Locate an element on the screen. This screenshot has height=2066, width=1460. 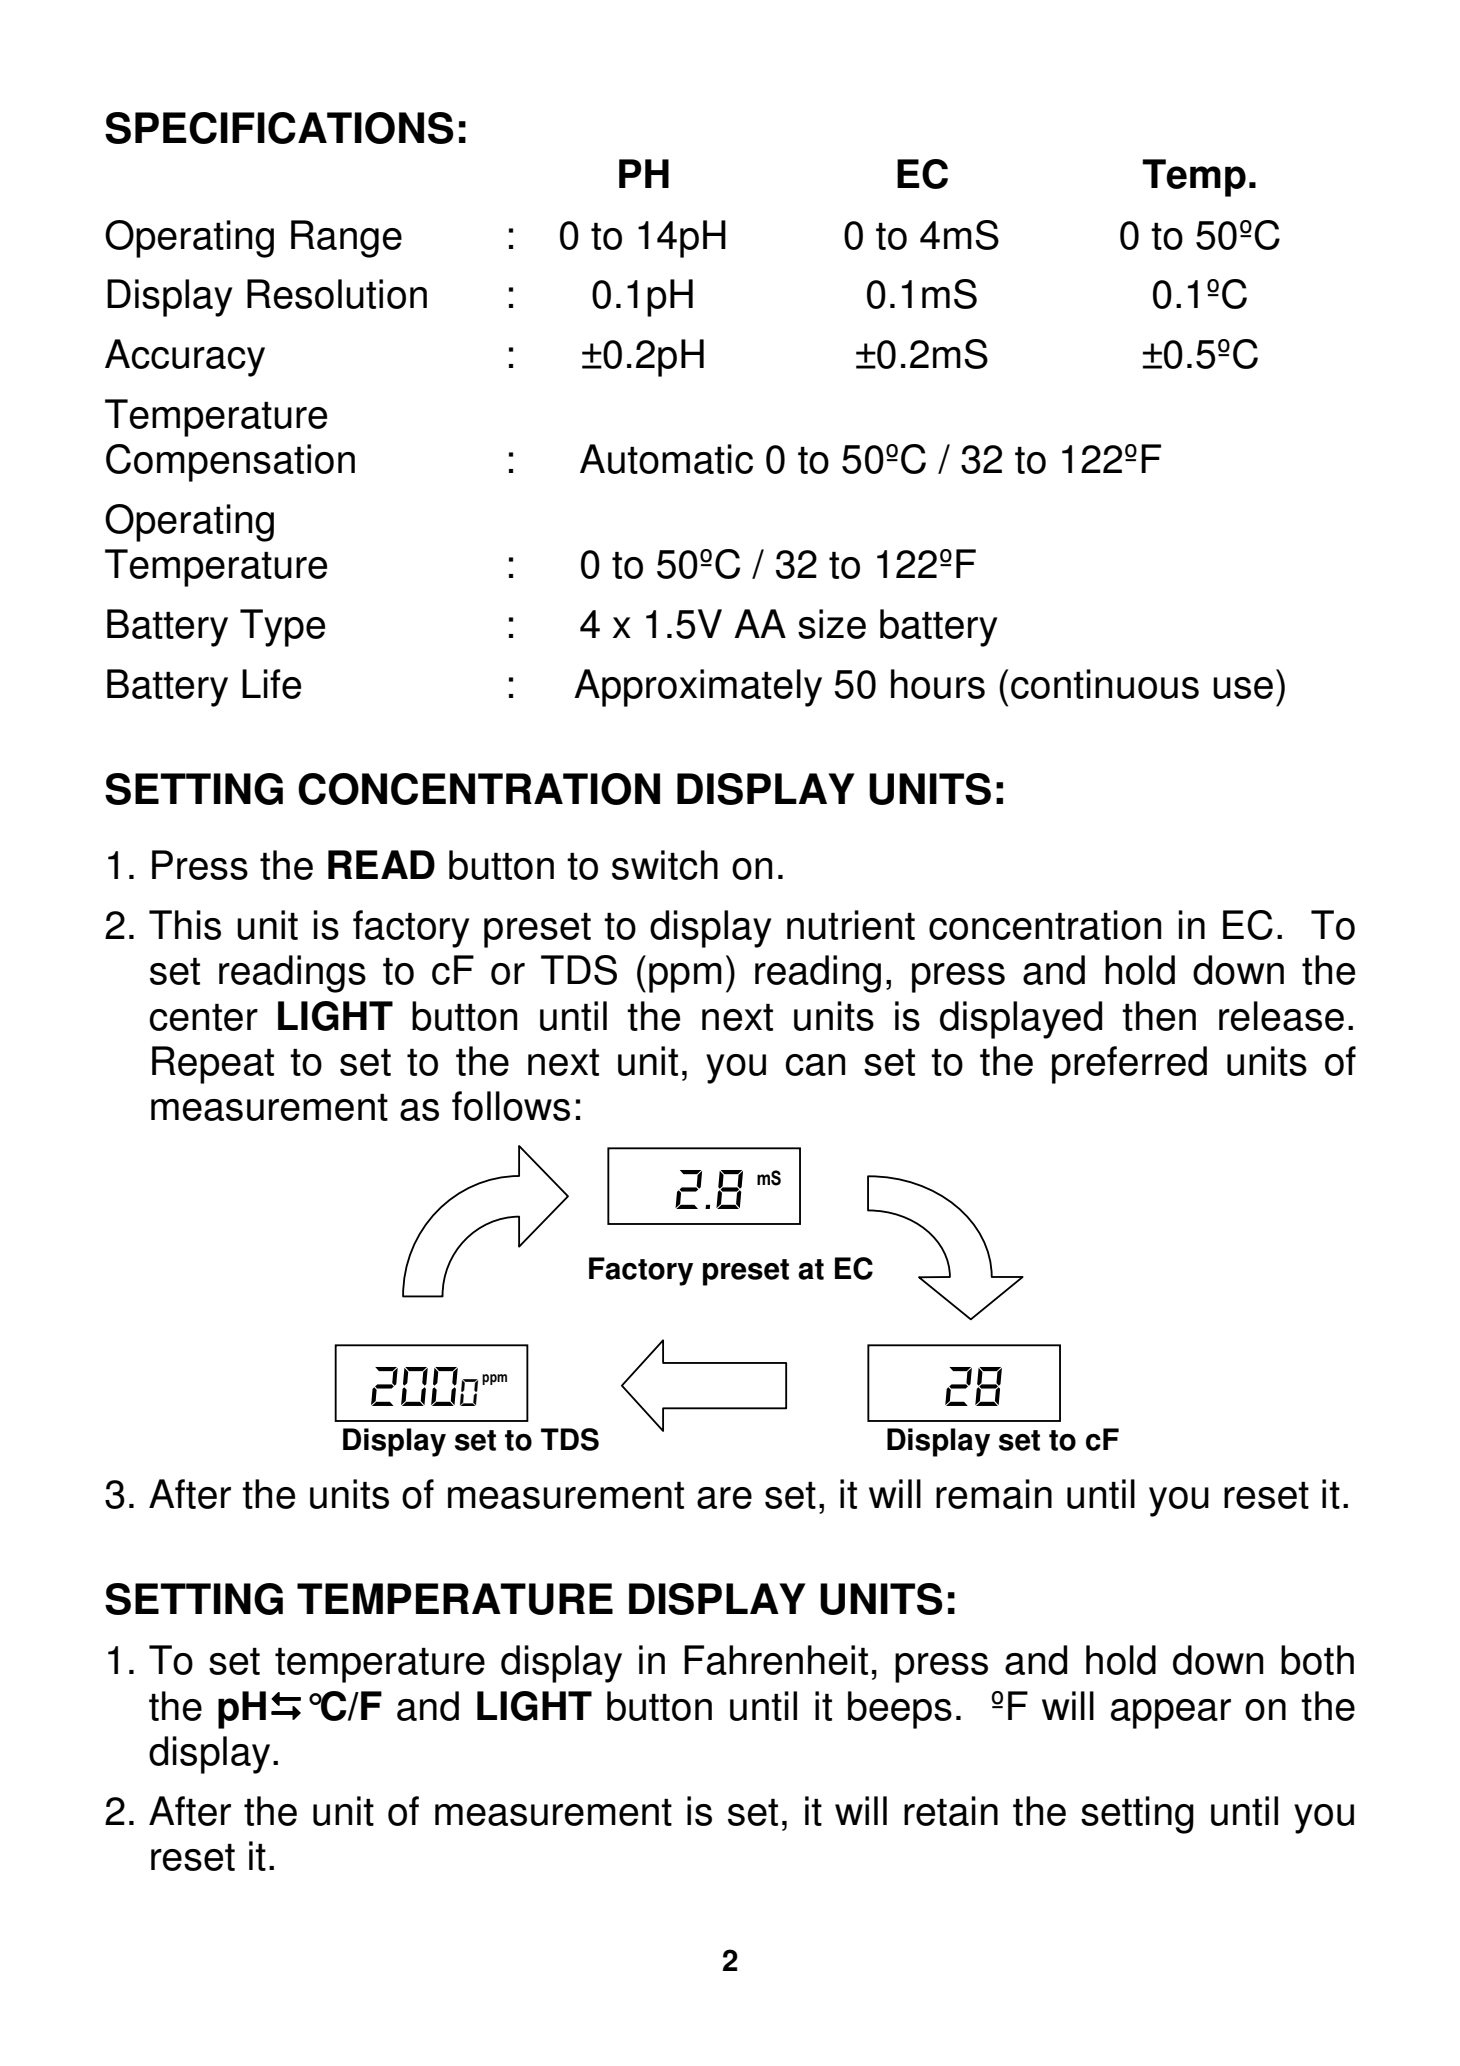
continuous is located at coordinates (1105, 684).
